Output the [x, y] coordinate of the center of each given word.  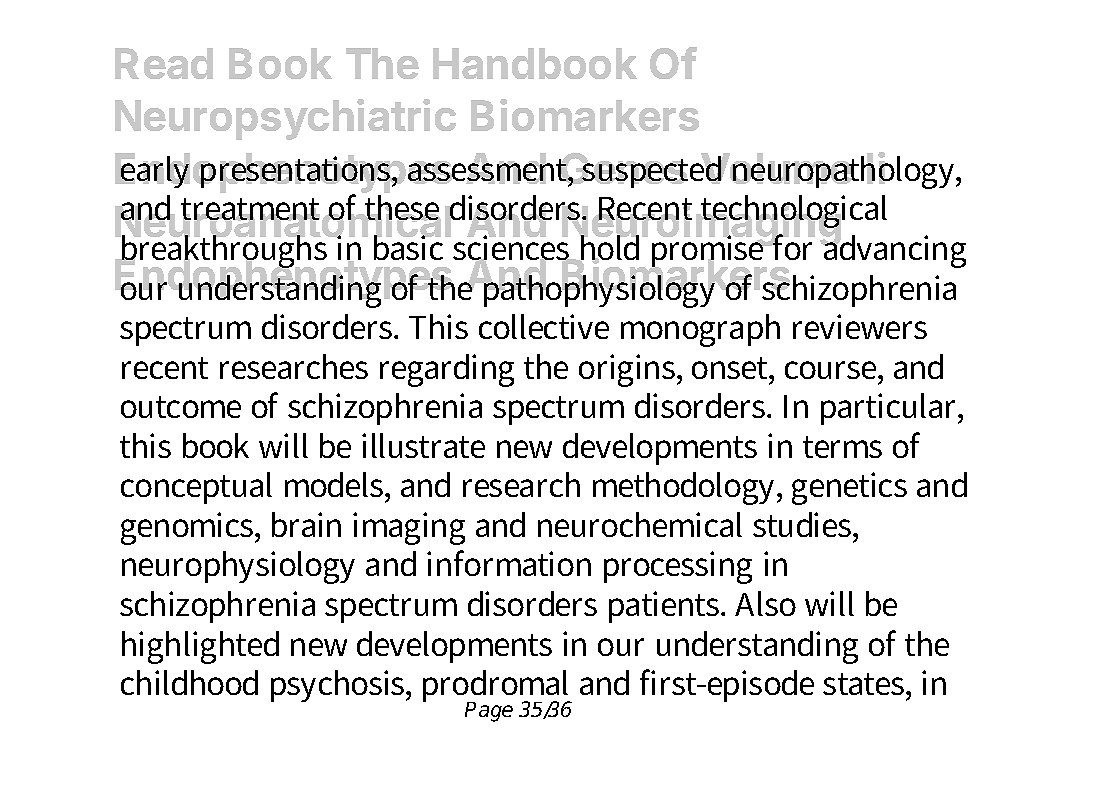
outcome [181, 407]
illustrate [423, 445]
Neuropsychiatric [285, 119]
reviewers [860, 326]
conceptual [196, 488]
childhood [189, 682]
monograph [700, 330]
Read [164, 63]
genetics [849, 488]
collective [544, 326]
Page [489, 712]
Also [765, 603]
